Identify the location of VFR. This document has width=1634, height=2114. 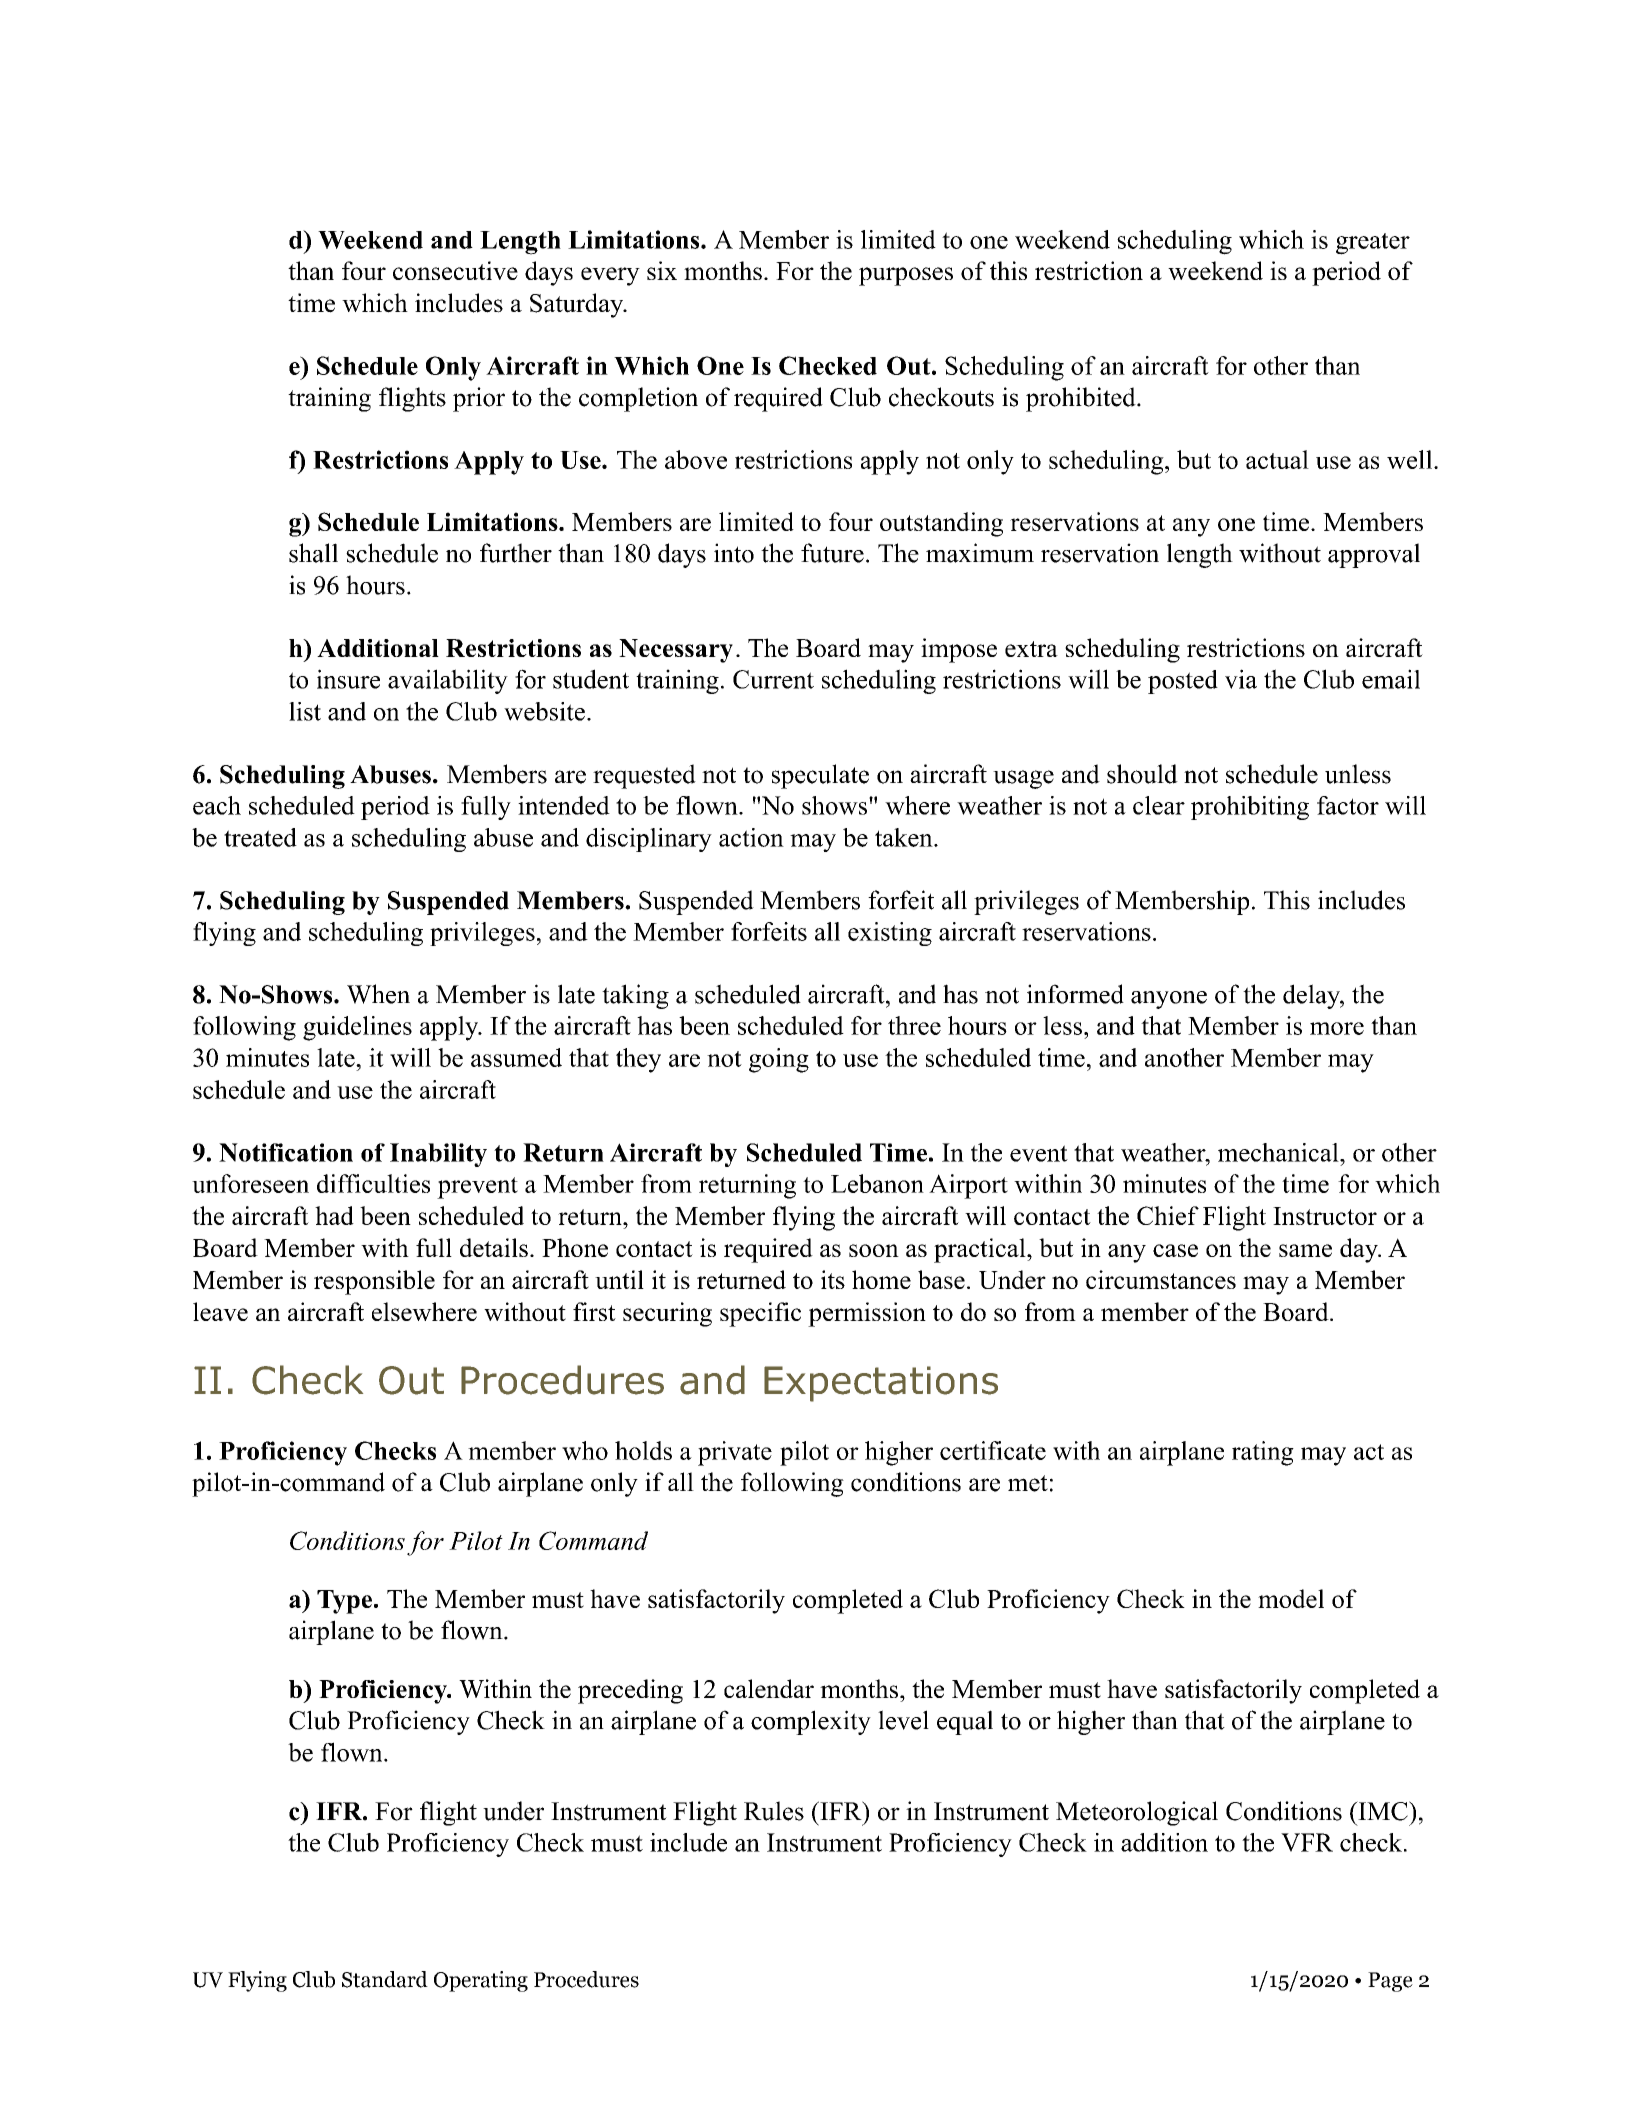
(1307, 1842).
